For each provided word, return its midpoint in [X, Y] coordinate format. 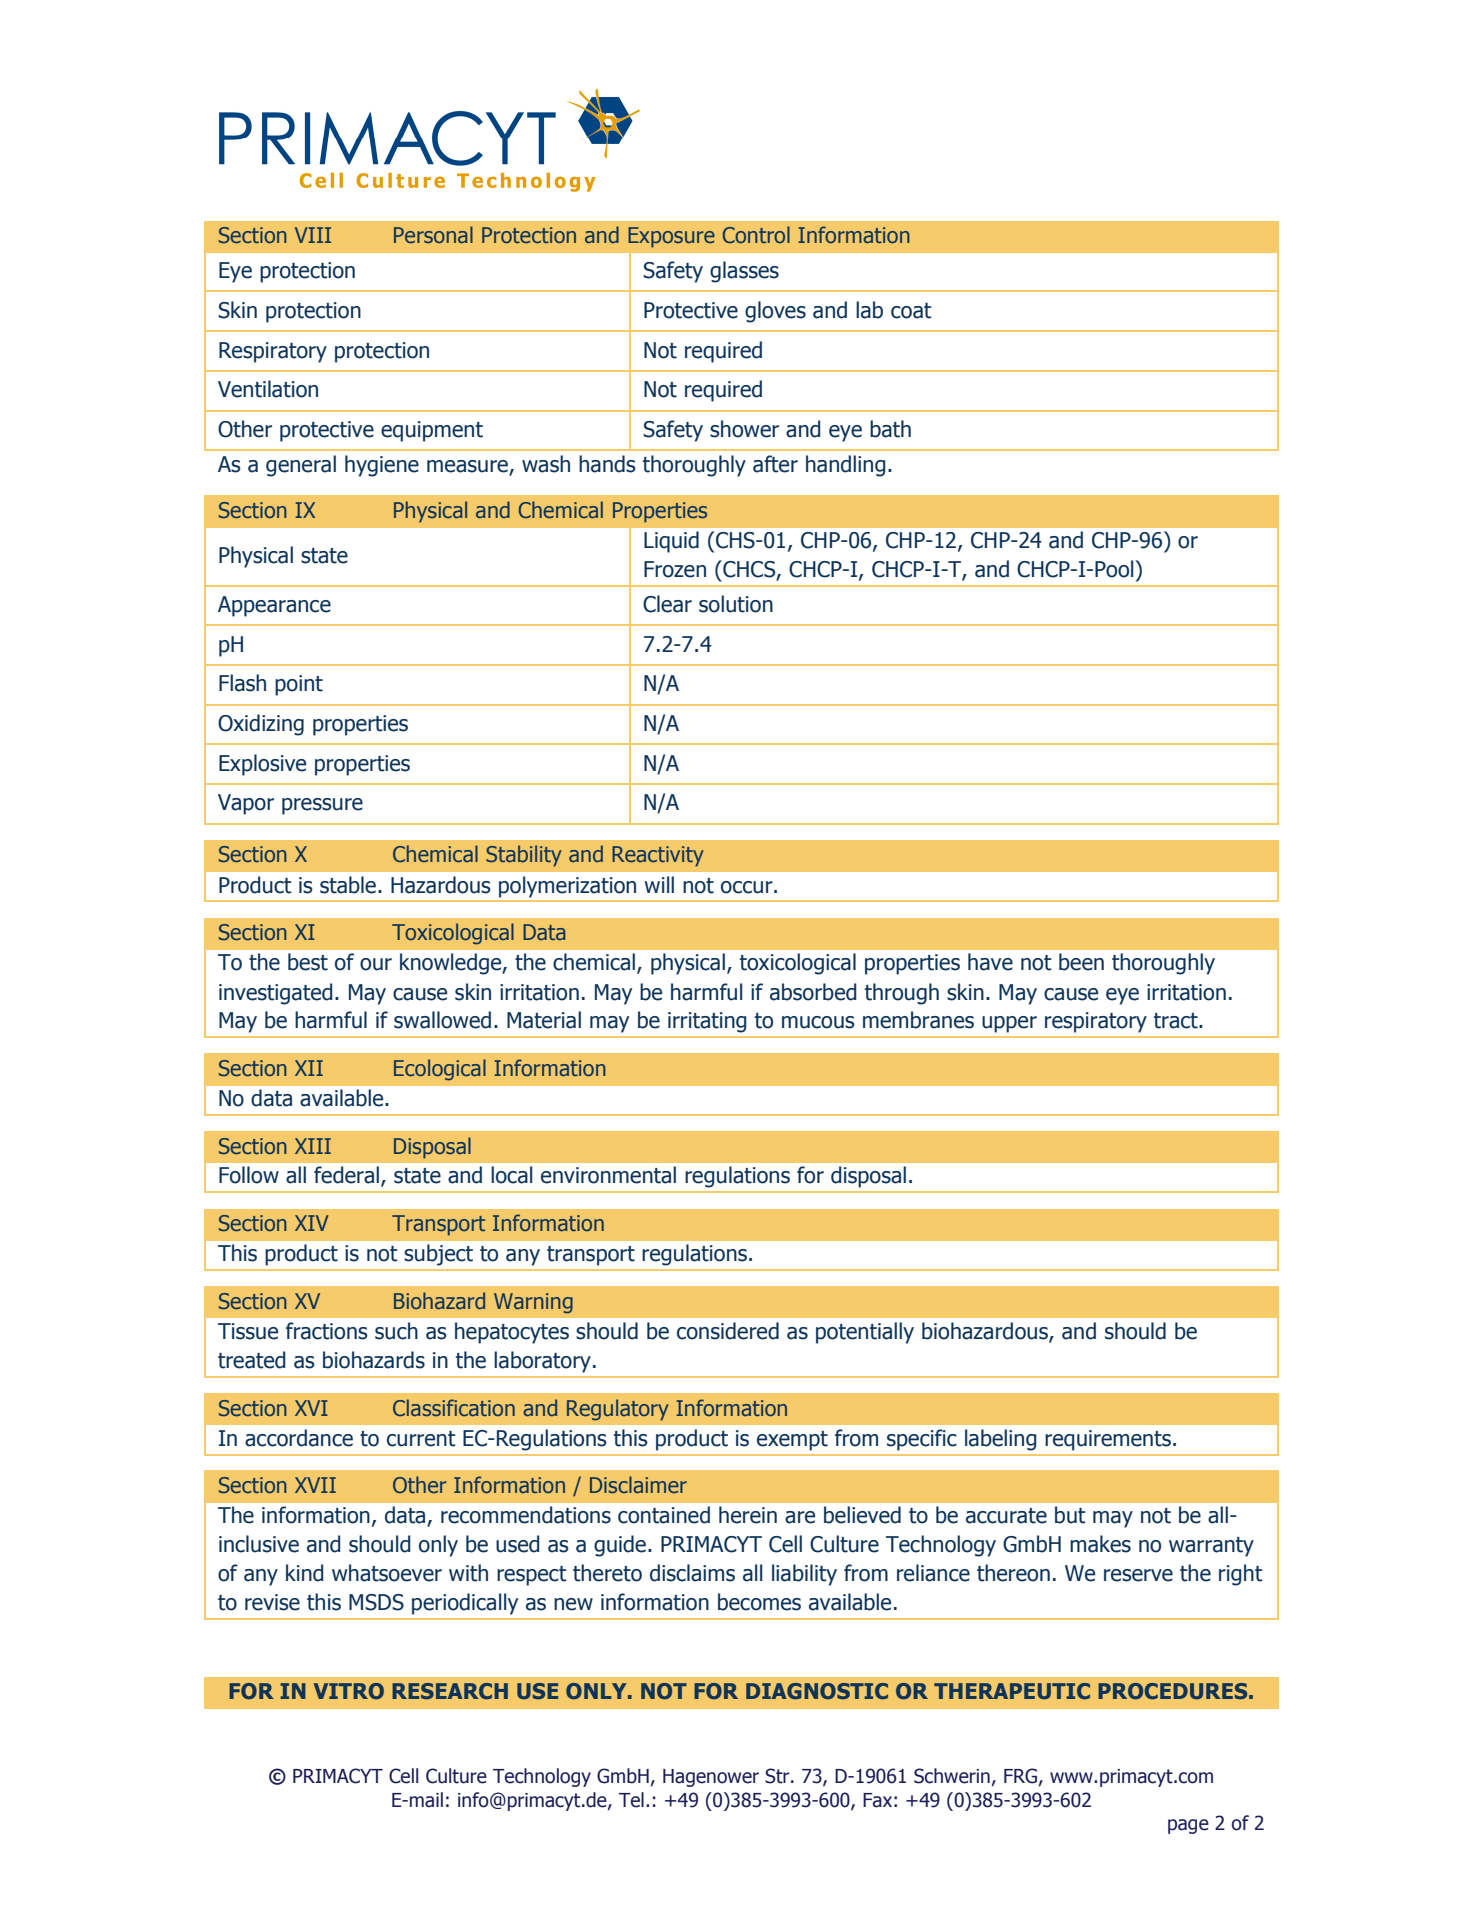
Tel [631, 1800]
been [1081, 962]
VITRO [349, 1691]
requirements [1108, 1440]
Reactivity [658, 856]
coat [911, 311]
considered [728, 1331]
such [396, 1331]
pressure [322, 806]
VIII [313, 235]
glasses [744, 272]
